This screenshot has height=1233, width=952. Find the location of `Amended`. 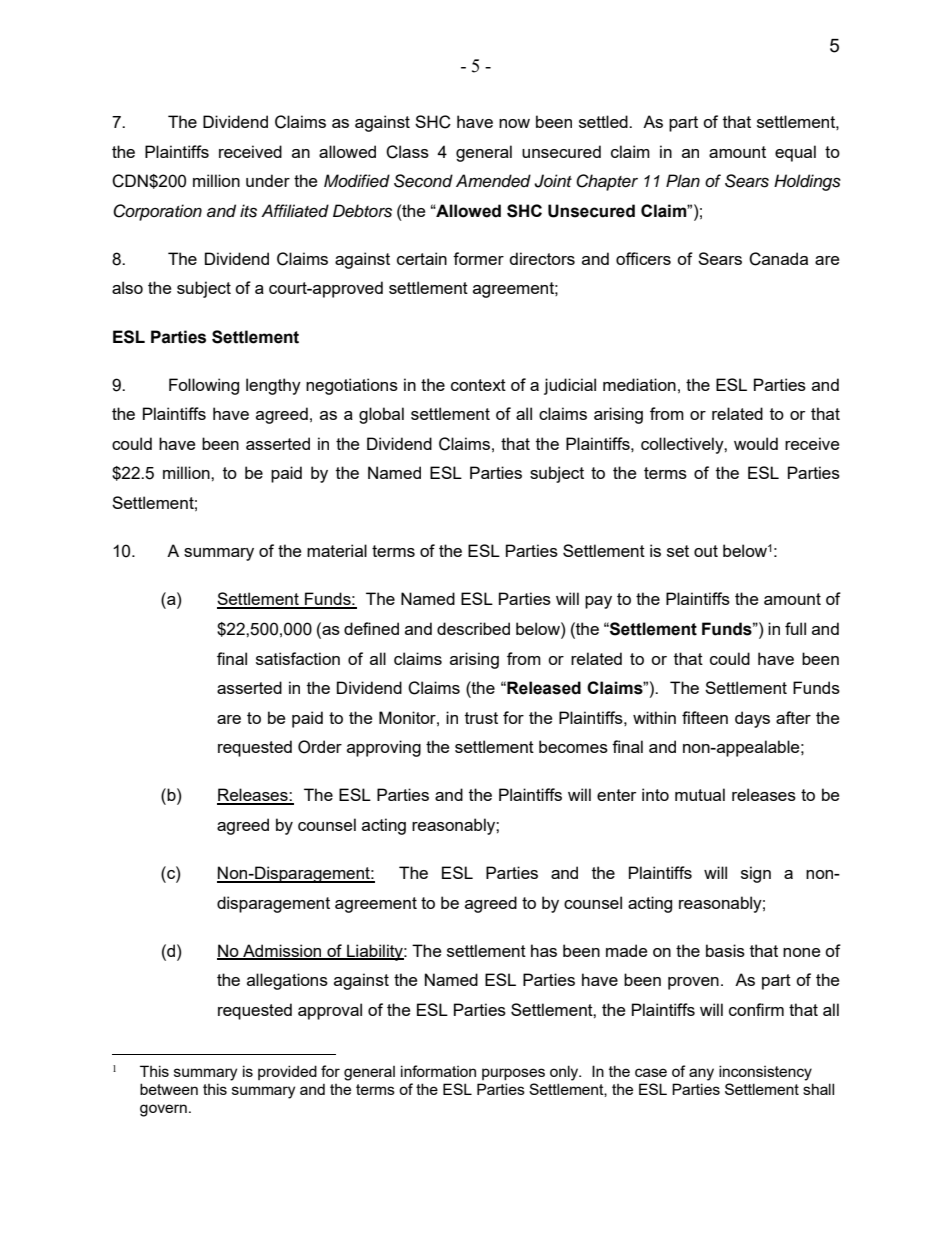

Amended is located at coordinates (493, 181).
